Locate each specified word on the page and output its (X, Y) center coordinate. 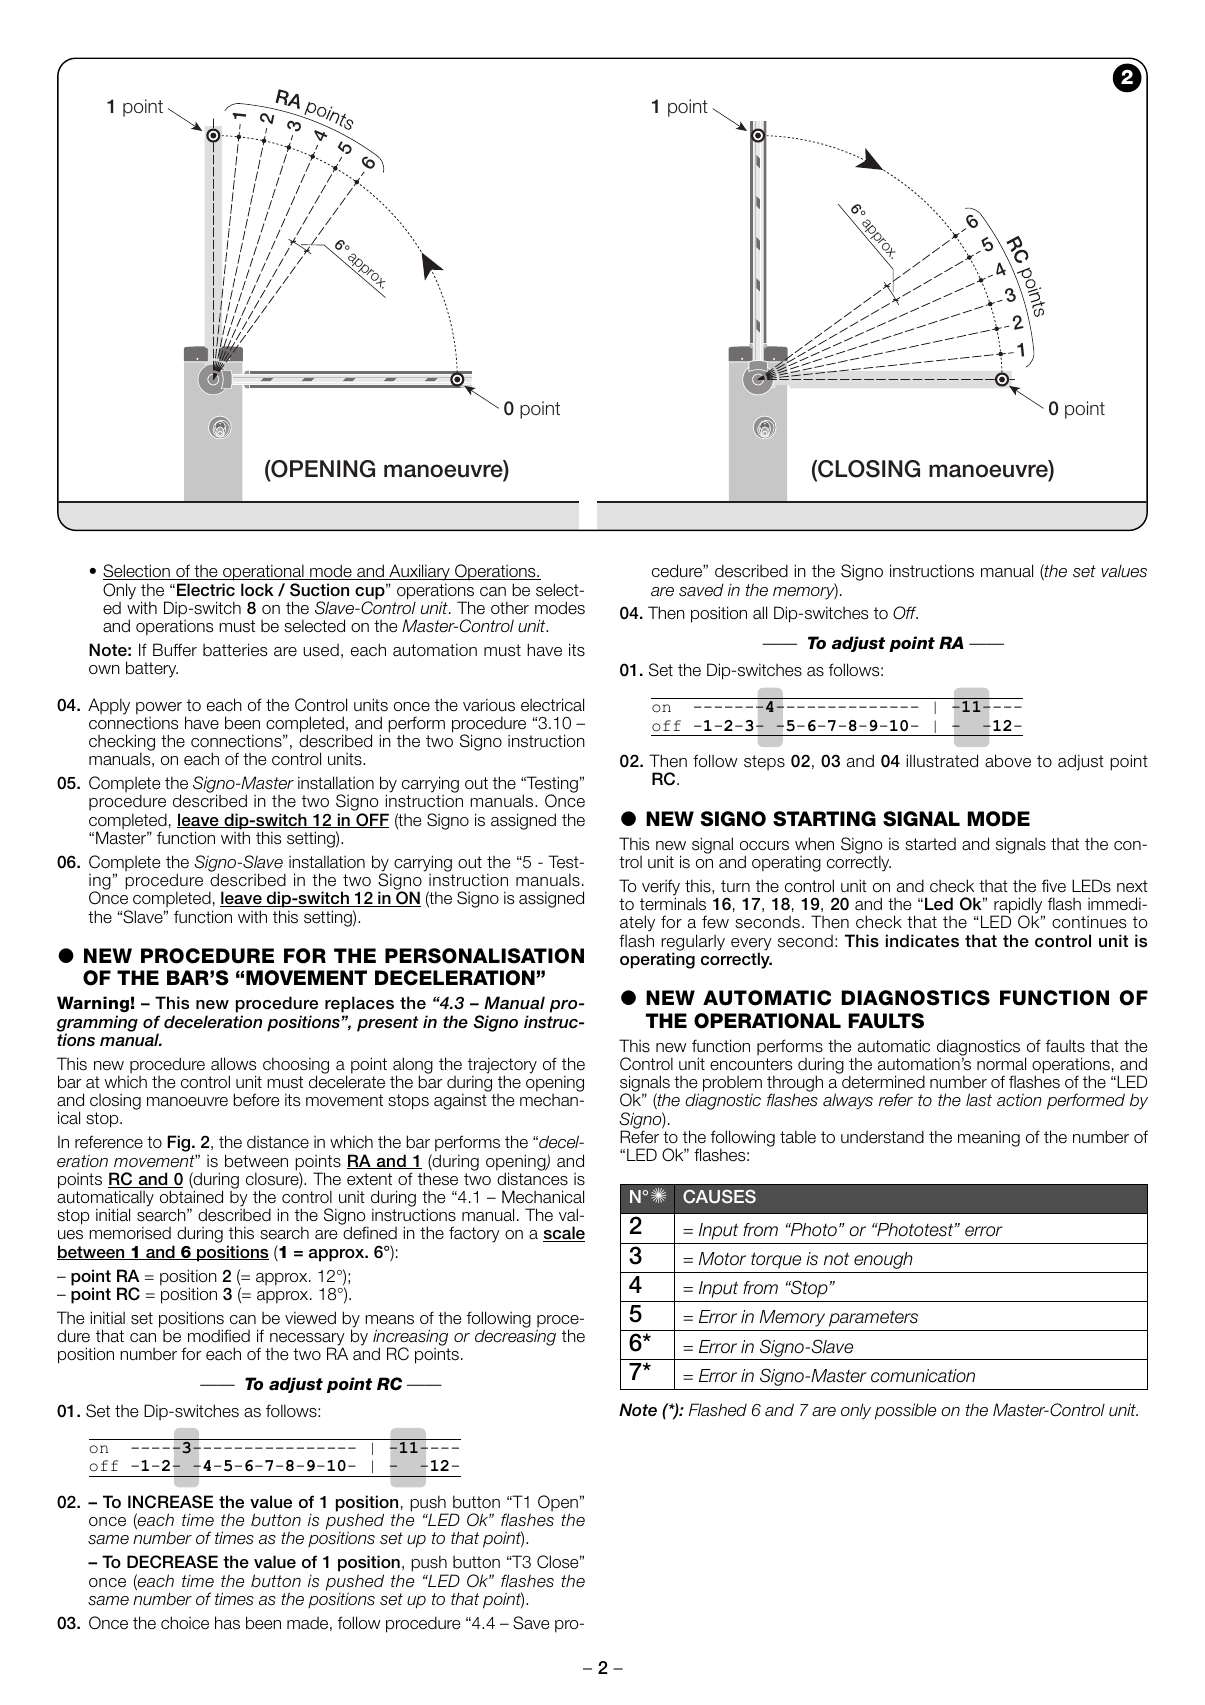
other (510, 607)
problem (732, 1085)
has (227, 1623)
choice (185, 1623)
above (1008, 761)
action (1019, 1100)
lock (257, 589)
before (256, 1100)
